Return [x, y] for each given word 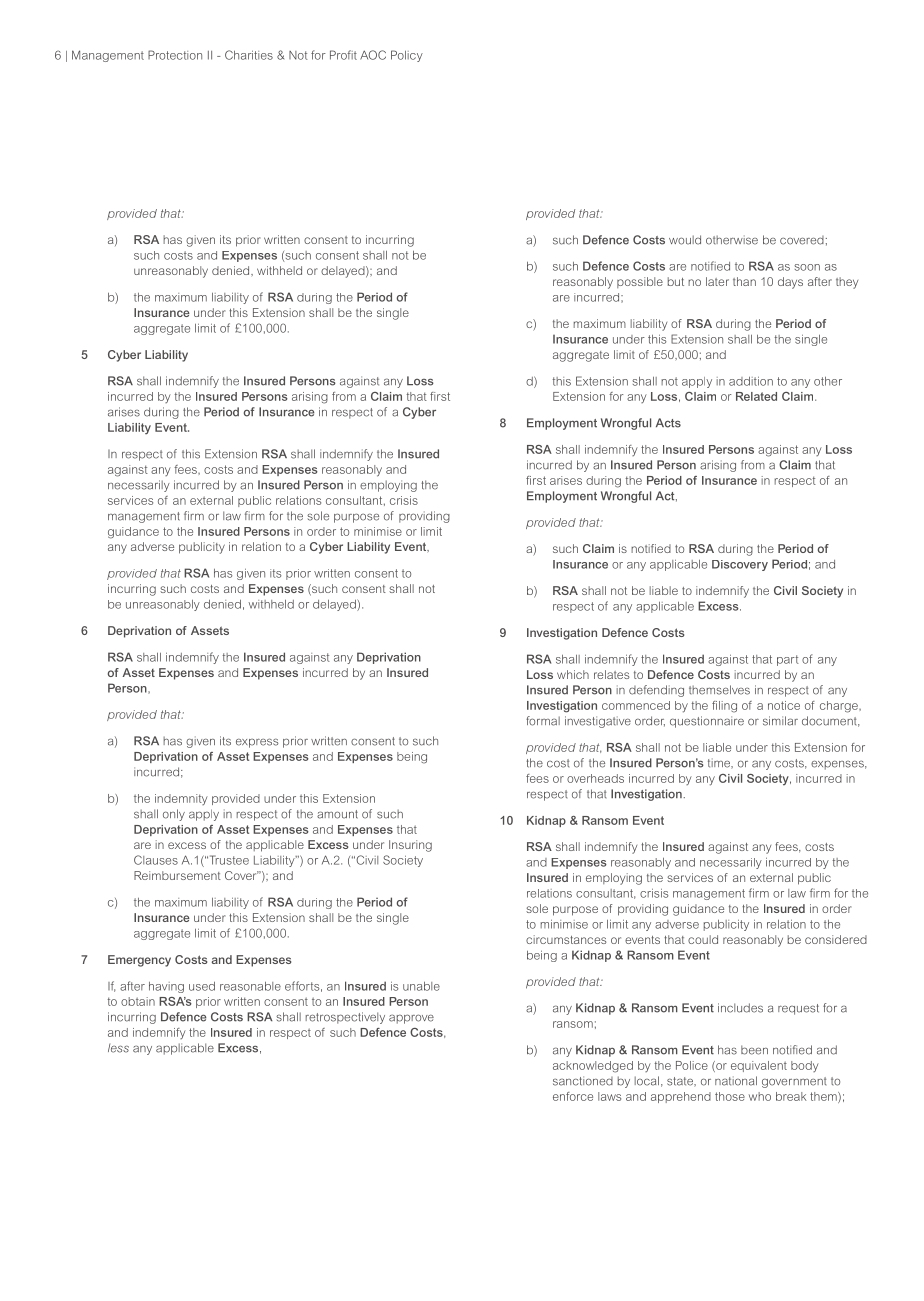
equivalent [759, 1066]
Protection [175, 55]
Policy [407, 56]
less [118, 1048]
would [685, 240]
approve [411, 1019]
